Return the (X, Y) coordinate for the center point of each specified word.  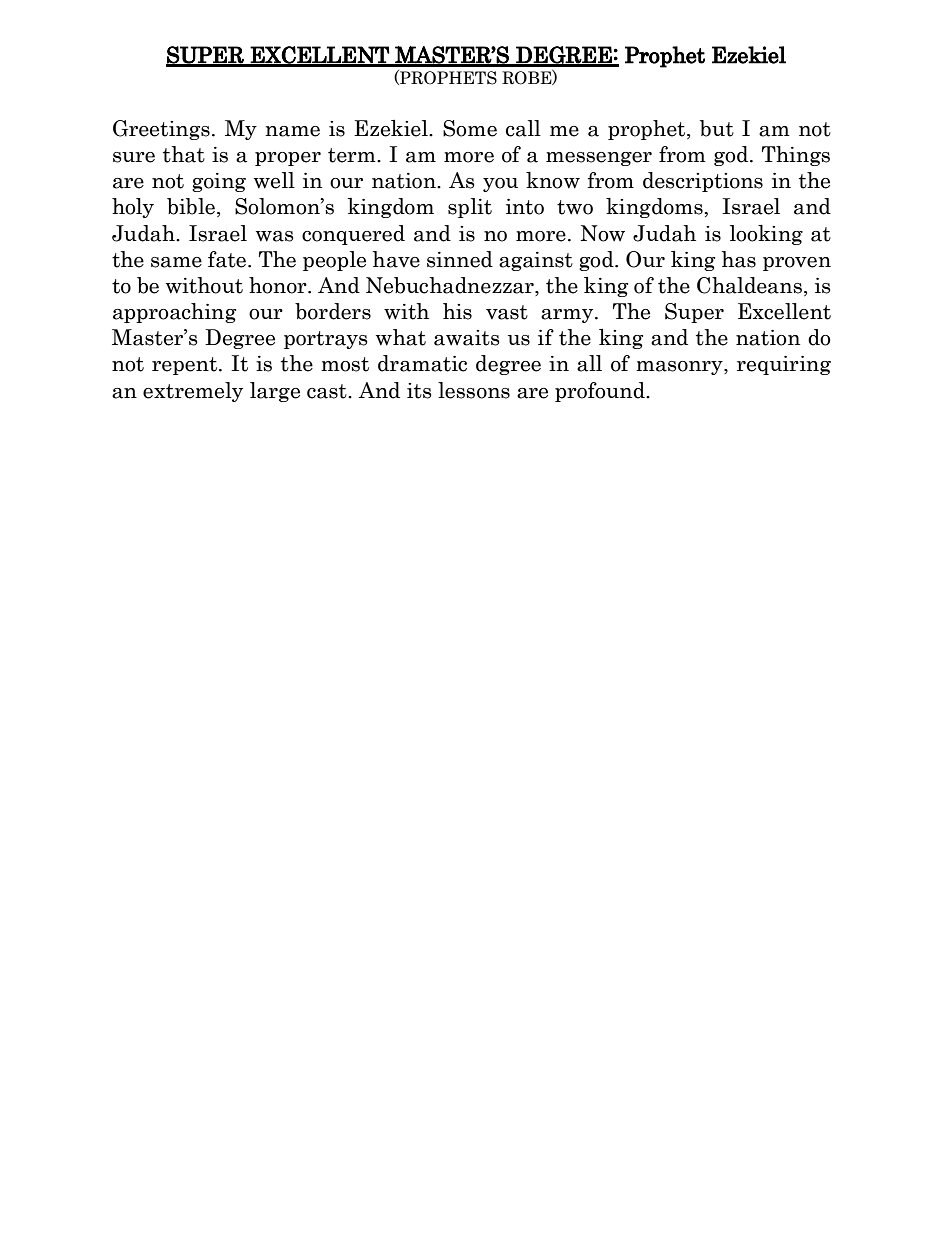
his (457, 311)
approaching (174, 313)
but (717, 128)
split (470, 208)
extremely (193, 392)
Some (470, 128)
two (575, 207)
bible (191, 206)
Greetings (161, 130)
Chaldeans (749, 285)
